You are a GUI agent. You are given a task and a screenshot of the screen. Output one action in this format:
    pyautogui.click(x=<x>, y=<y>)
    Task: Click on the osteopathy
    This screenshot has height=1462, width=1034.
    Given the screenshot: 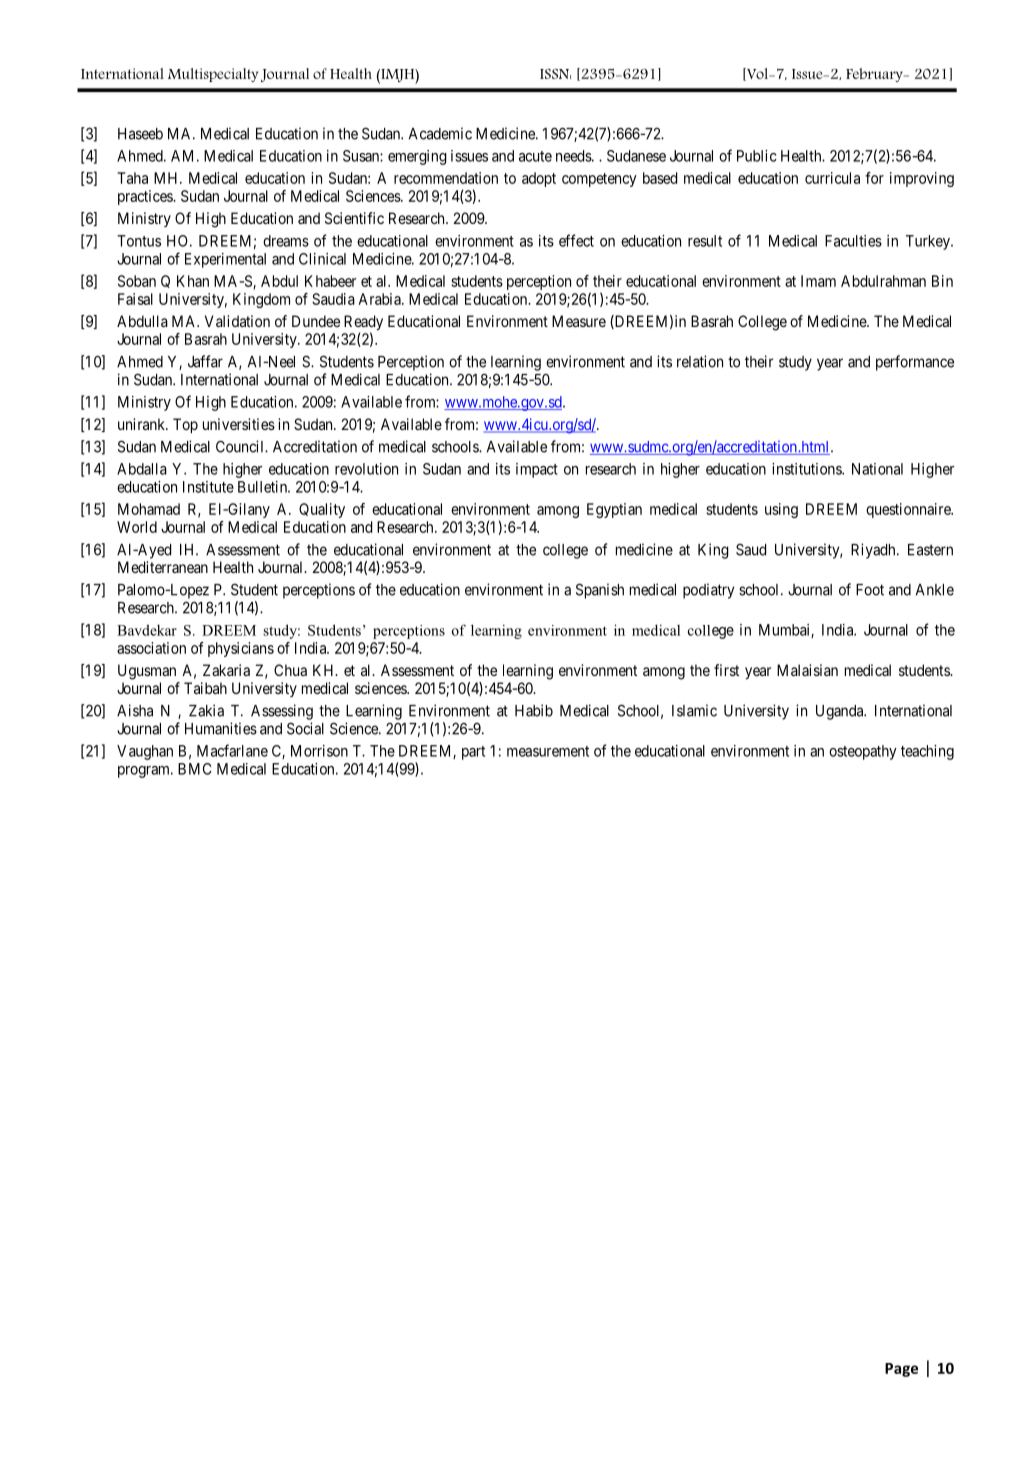 What is the action you would take?
    pyautogui.click(x=863, y=752)
